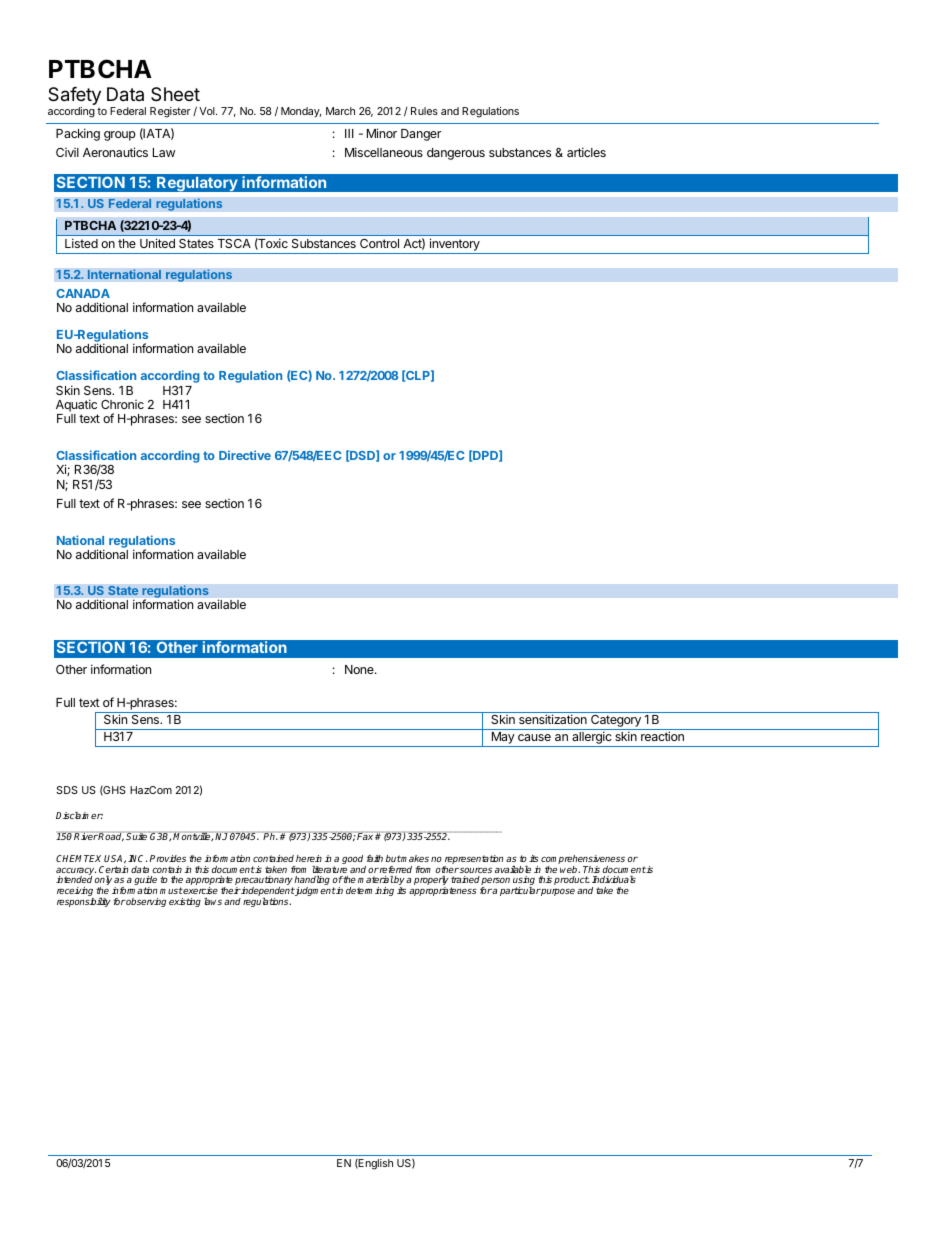  Describe the element at coordinates (245, 455) in the screenshot. I see `Directive` at that location.
